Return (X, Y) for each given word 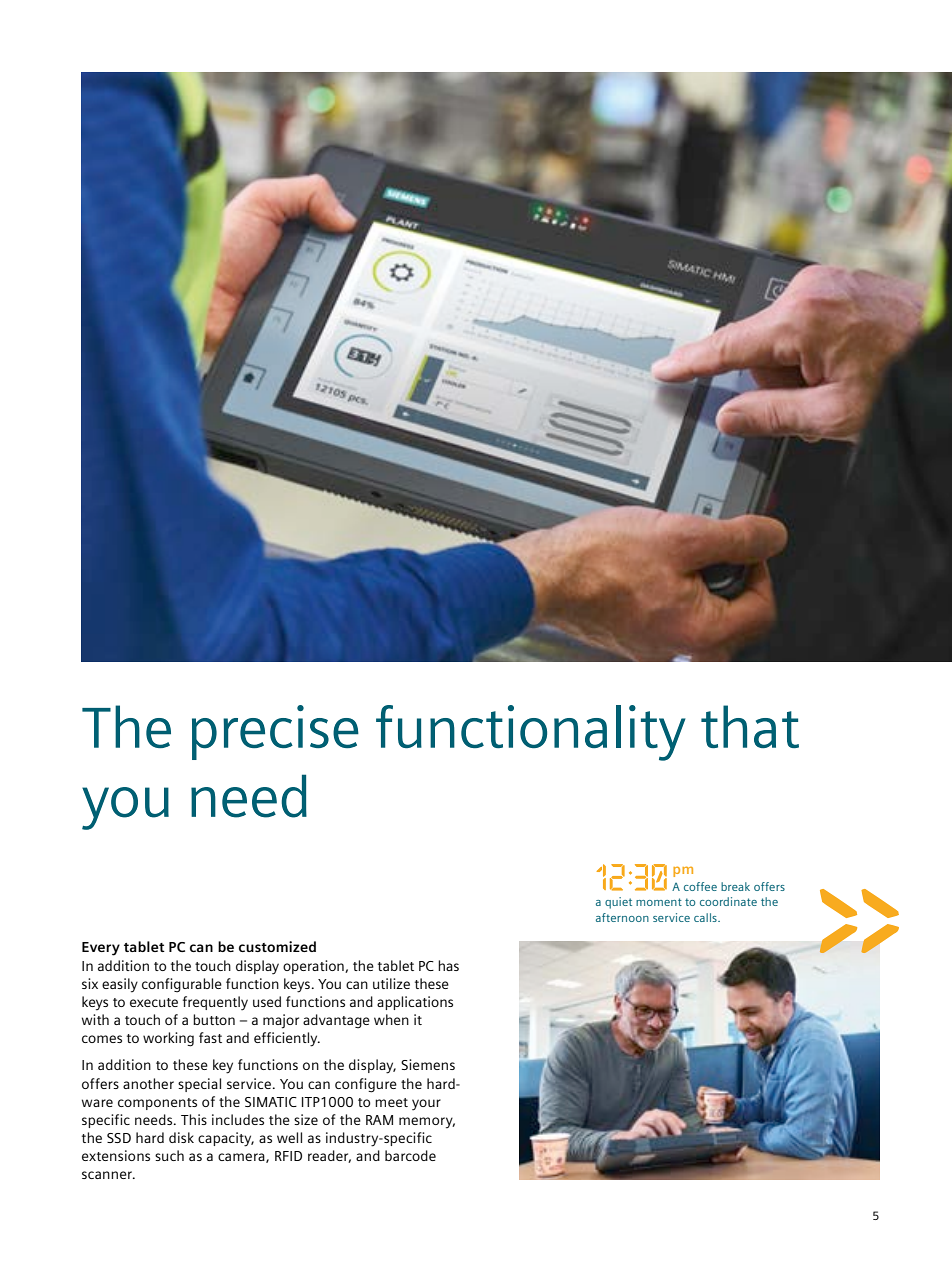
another (148, 1083)
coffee (700, 886)
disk (181, 1137)
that (750, 726)
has (448, 965)
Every (101, 949)
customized (277, 946)
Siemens (428, 1064)
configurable (182, 985)
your (426, 1105)
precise (275, 732)
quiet (618, 903)
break (735, 886)
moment (659, 902)
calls (706, 917)
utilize (391, 983)
